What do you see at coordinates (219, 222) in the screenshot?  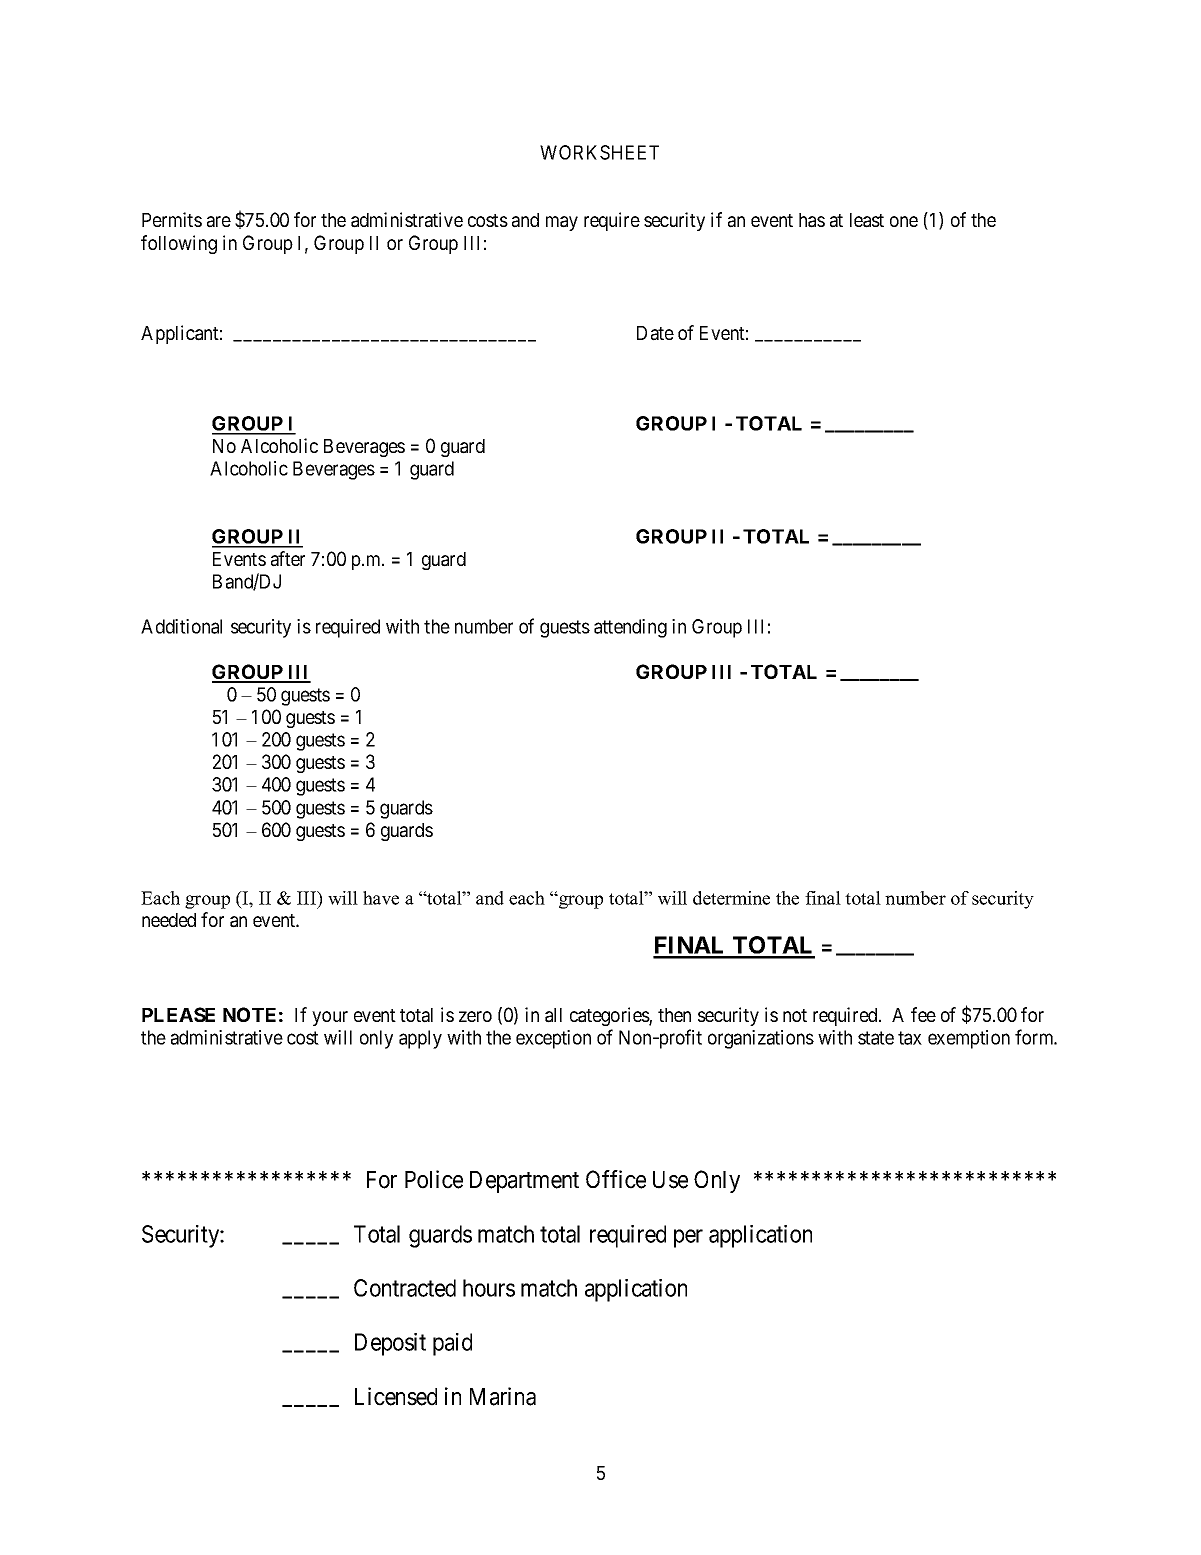 I see `are` at bounding box center [219, 222].
